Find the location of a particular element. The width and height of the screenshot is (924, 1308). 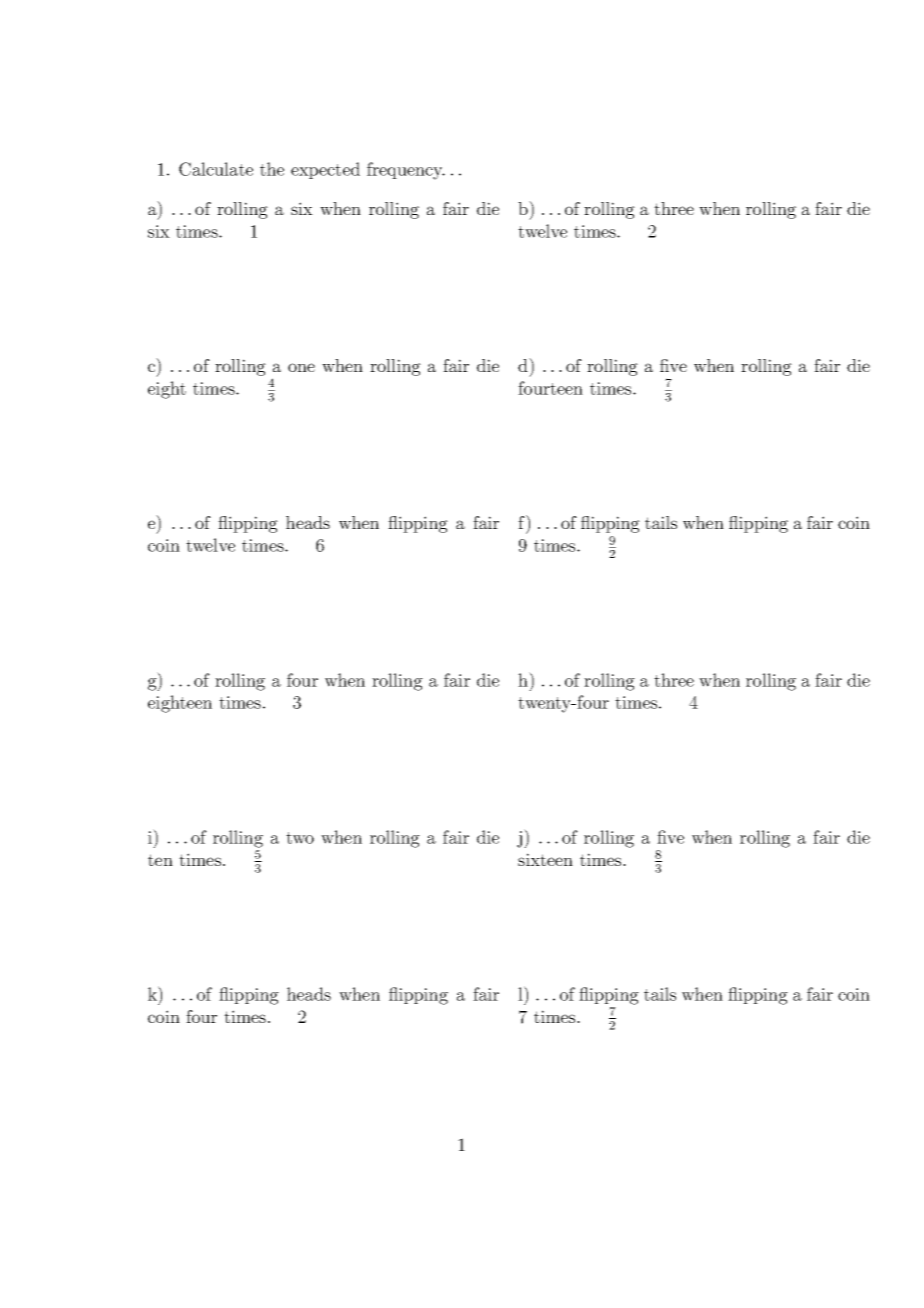

ten is located at coordinates (160, 860).
